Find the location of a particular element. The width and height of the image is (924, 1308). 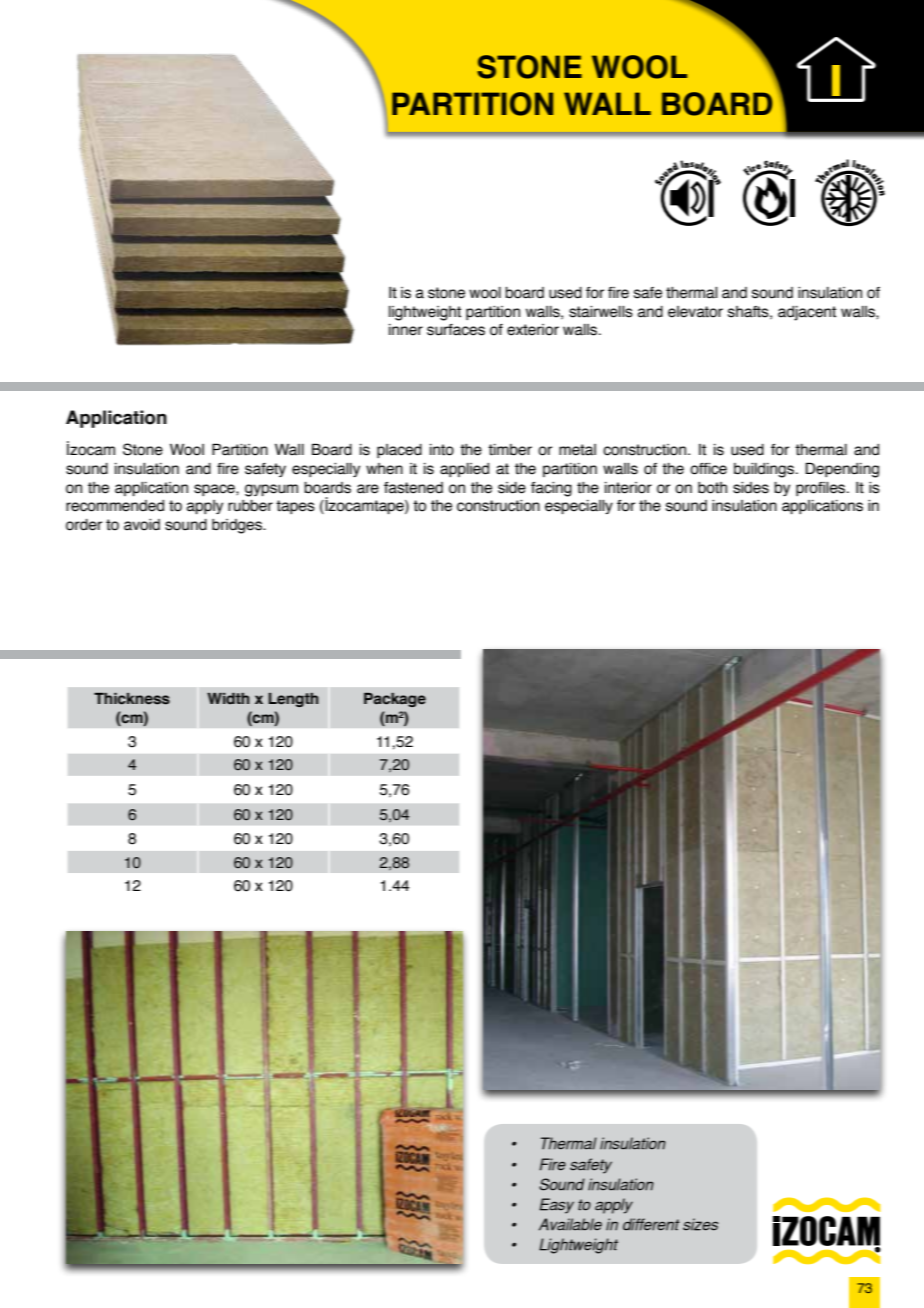

inner is located at coordinates (406, 330).
